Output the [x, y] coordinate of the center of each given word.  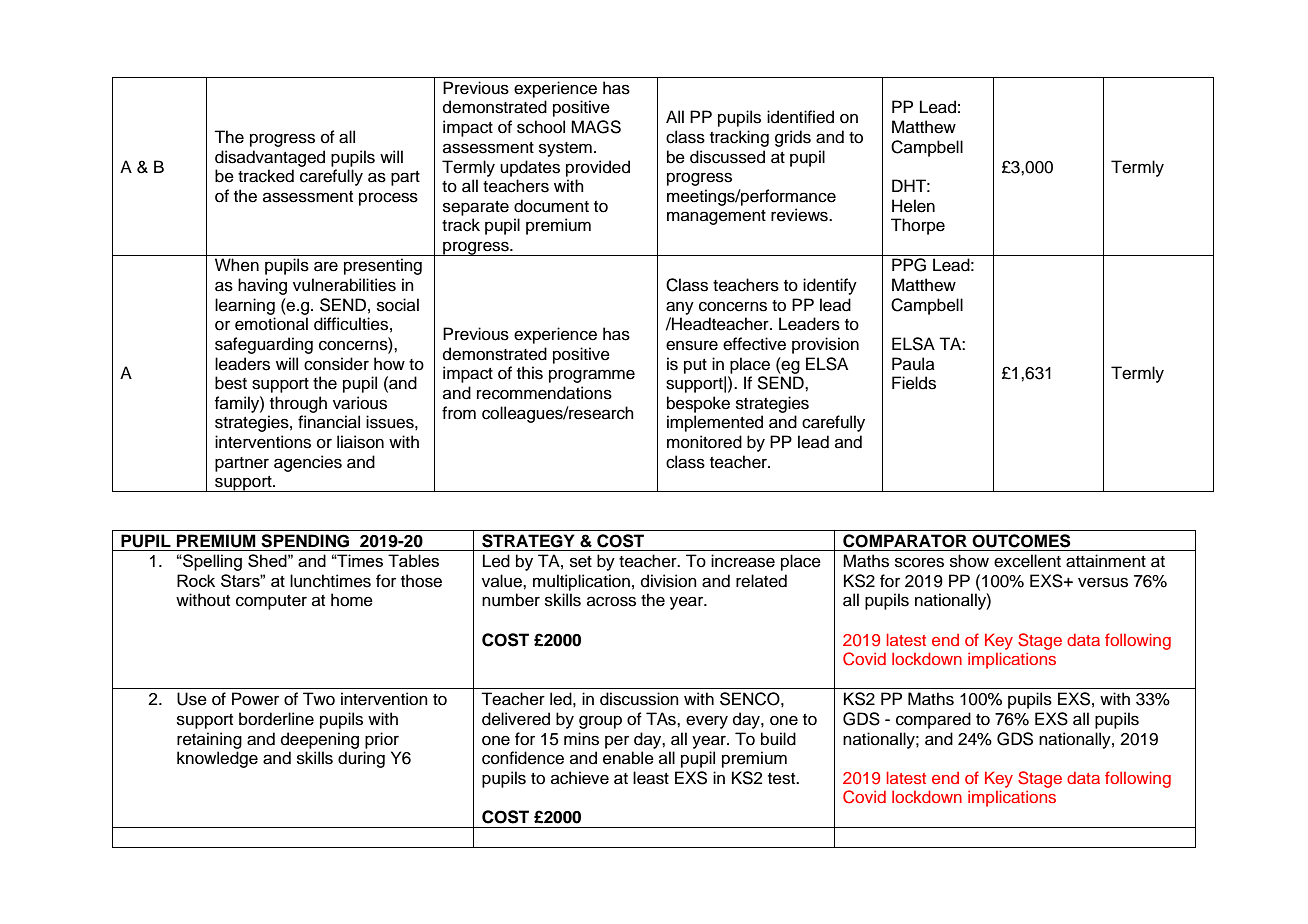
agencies [308, 463]
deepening [320, 740]
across [611, 601]
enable [628, 758]
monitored [704, 442]
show [969, 561]
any [680, 308]
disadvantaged [270, 158]
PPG [909, 265]
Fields [914, 383]
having [262, 286]
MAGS [596, 127]
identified [800, 117]
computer [271, 602]
